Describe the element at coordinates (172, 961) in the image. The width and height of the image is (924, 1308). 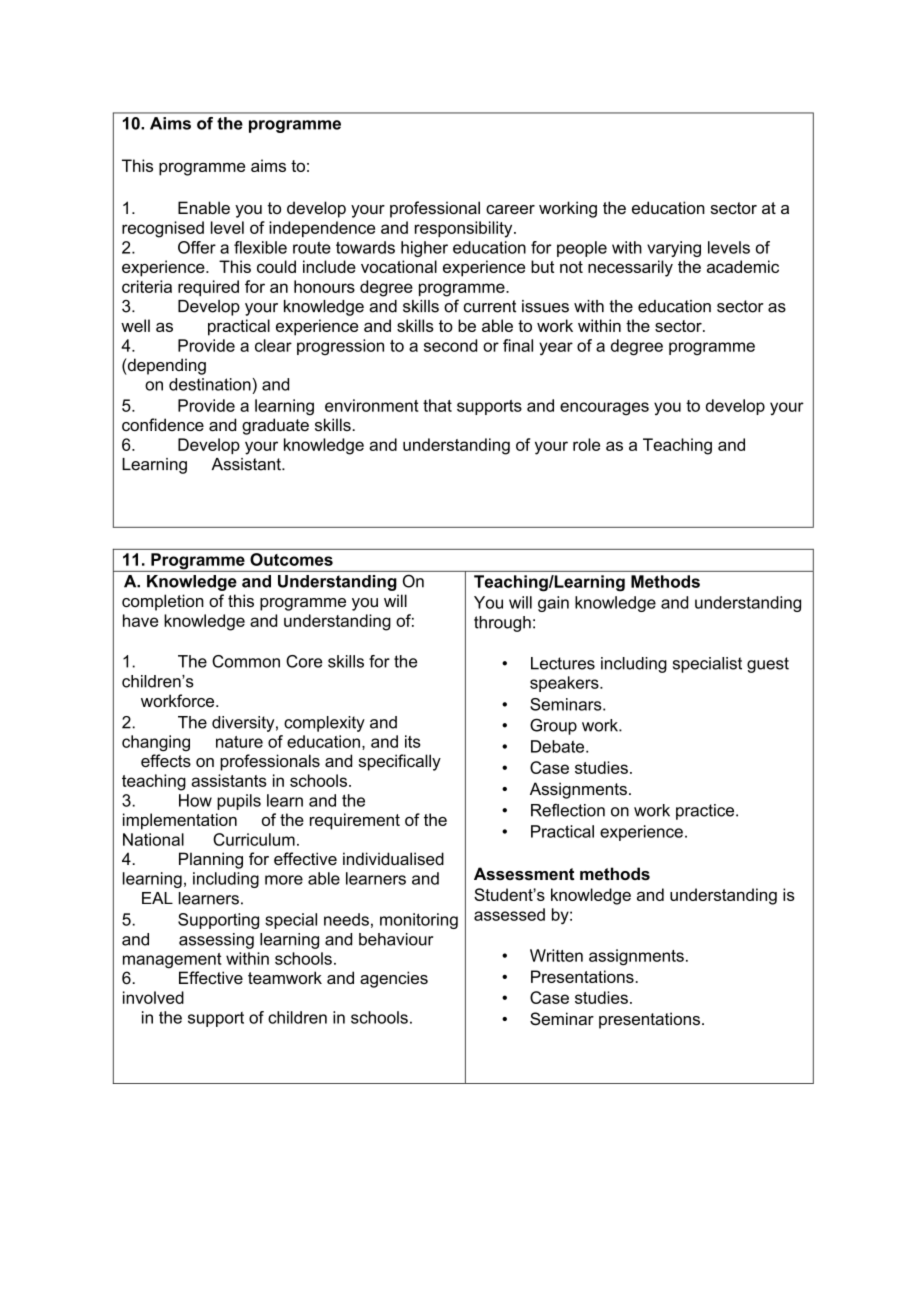
I see `management` at that location.
